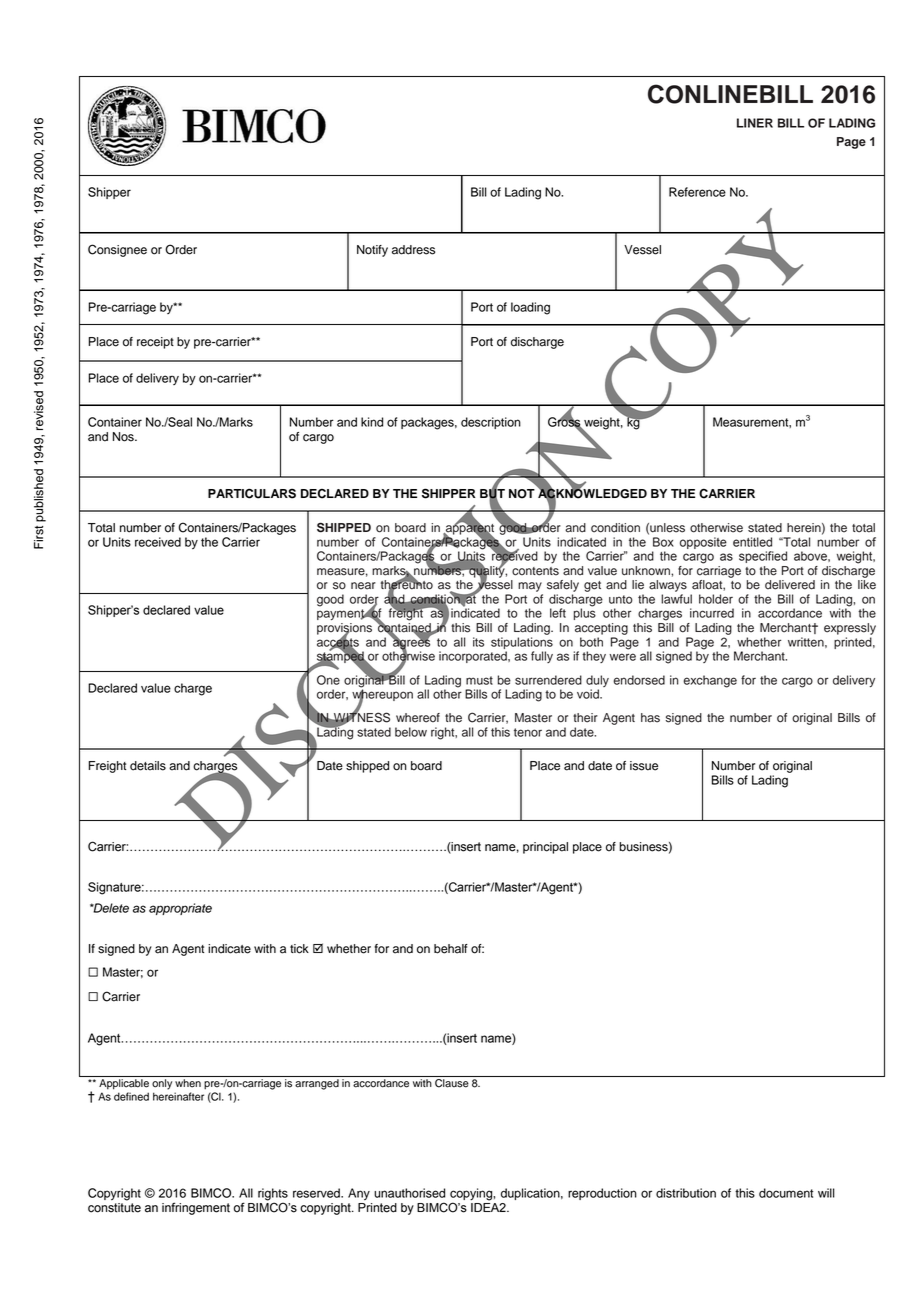 The height and width of the screenshot is (1308, 924). Describe the element at coordinates (409, 1193) in the screenshot. I see `unauthorised` at that location.
